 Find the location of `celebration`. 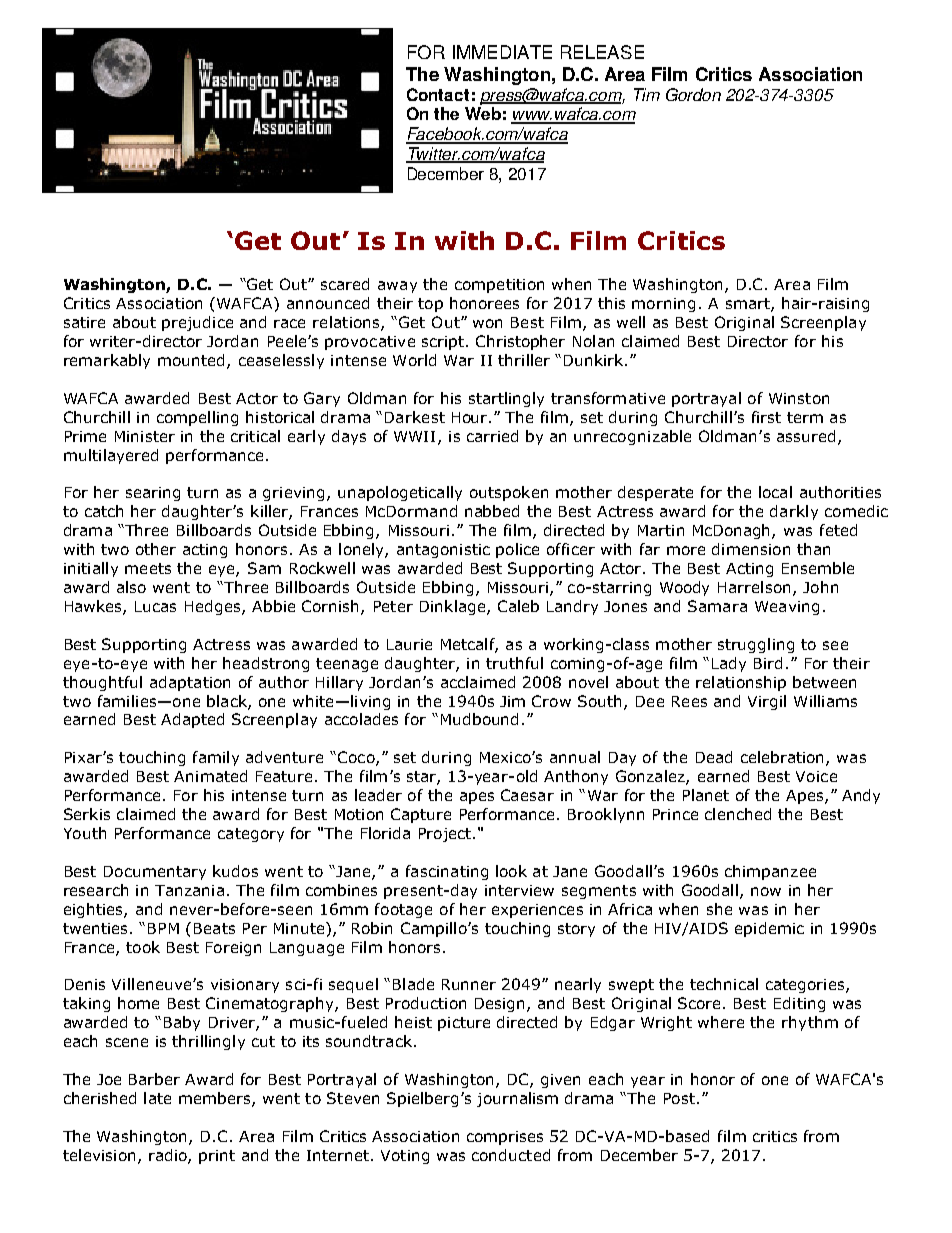

celebration is located at coordinates (784, 758).
